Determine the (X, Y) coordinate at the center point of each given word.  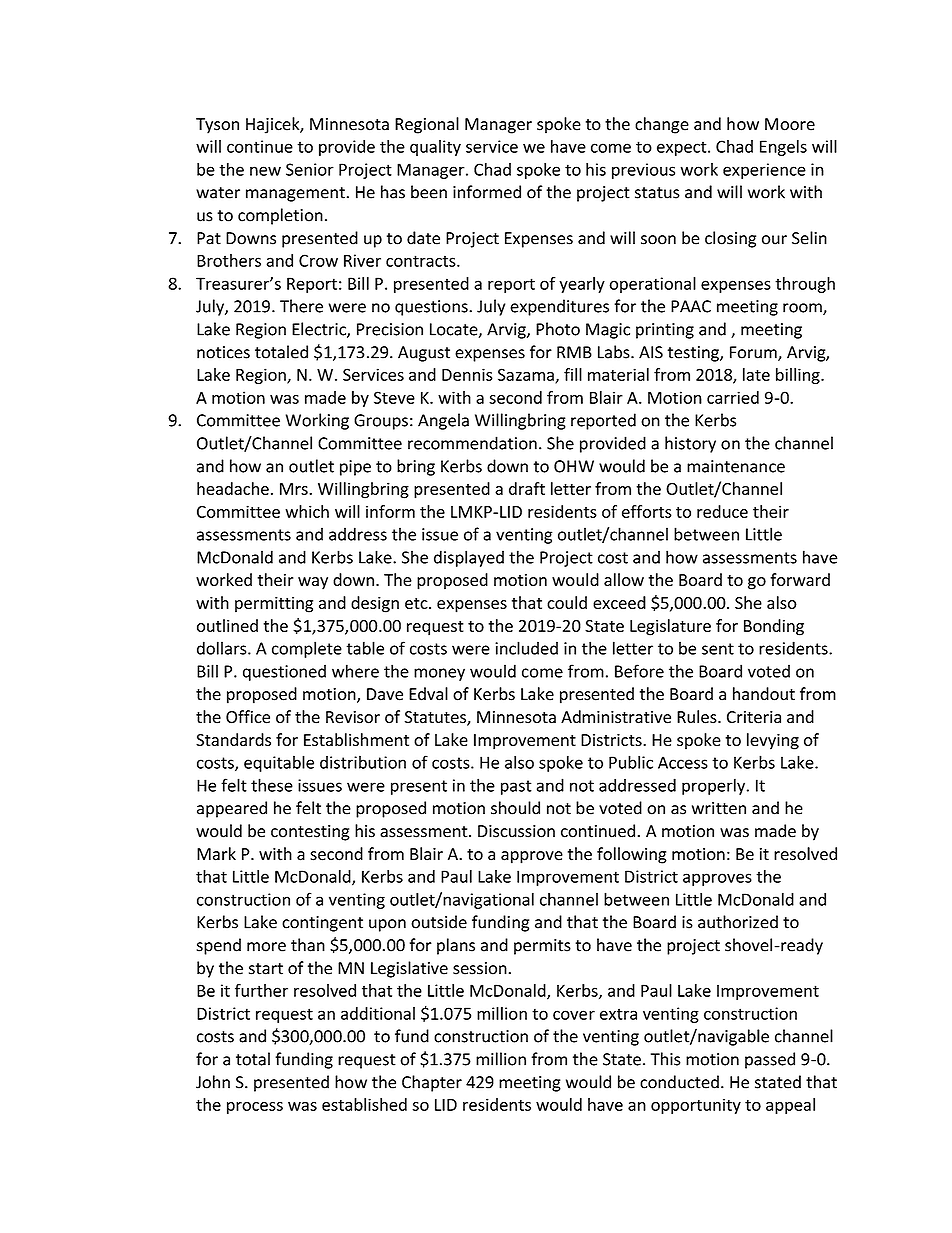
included (526, 648)
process (255, 1108)
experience (764, 171)
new (265, 171)
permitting (274, 604)
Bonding (774, 627)
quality (435, 148)
